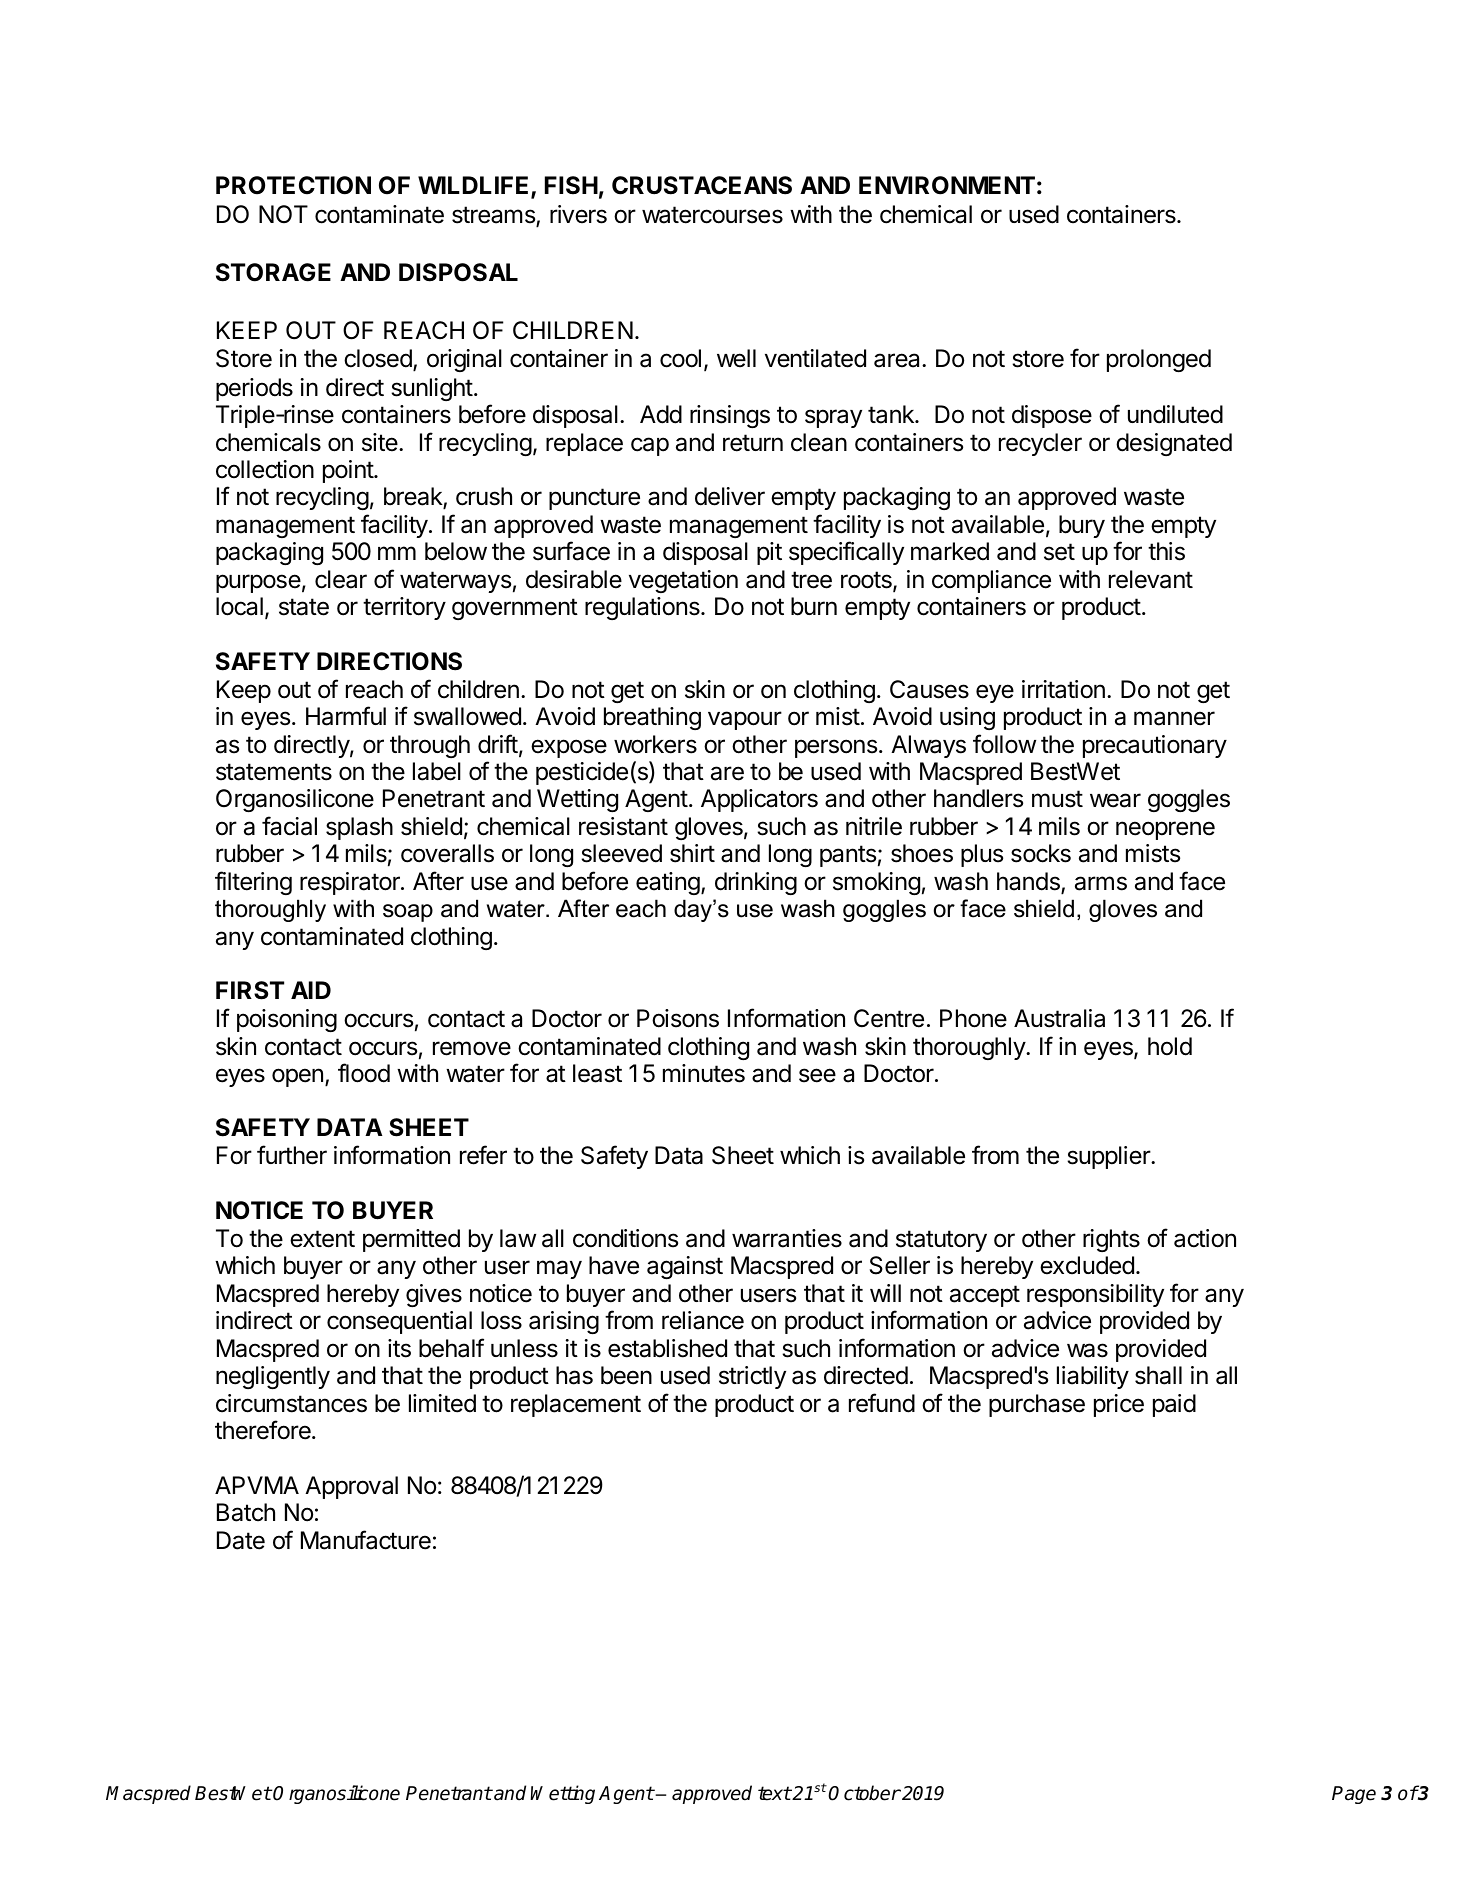 The width and height of the document is (1460, 1890). Describe the element at coordinates (366, 1540) in the document. I see `Manufacture` at that location.
